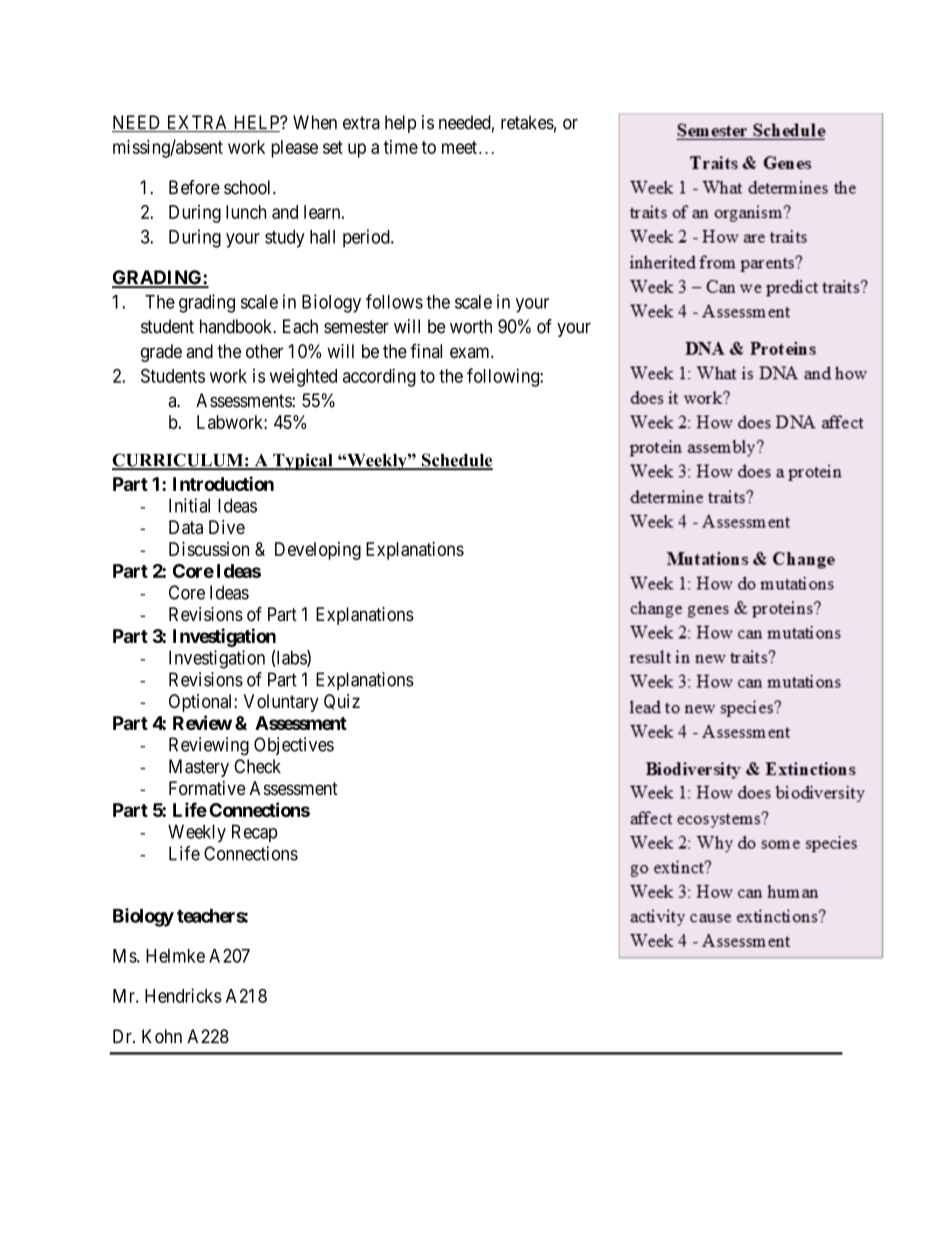 This screenshot has height=1233, width=952. Describe the element at coordinates (194, 187) in the screenshot. I see `Before` at that location.
